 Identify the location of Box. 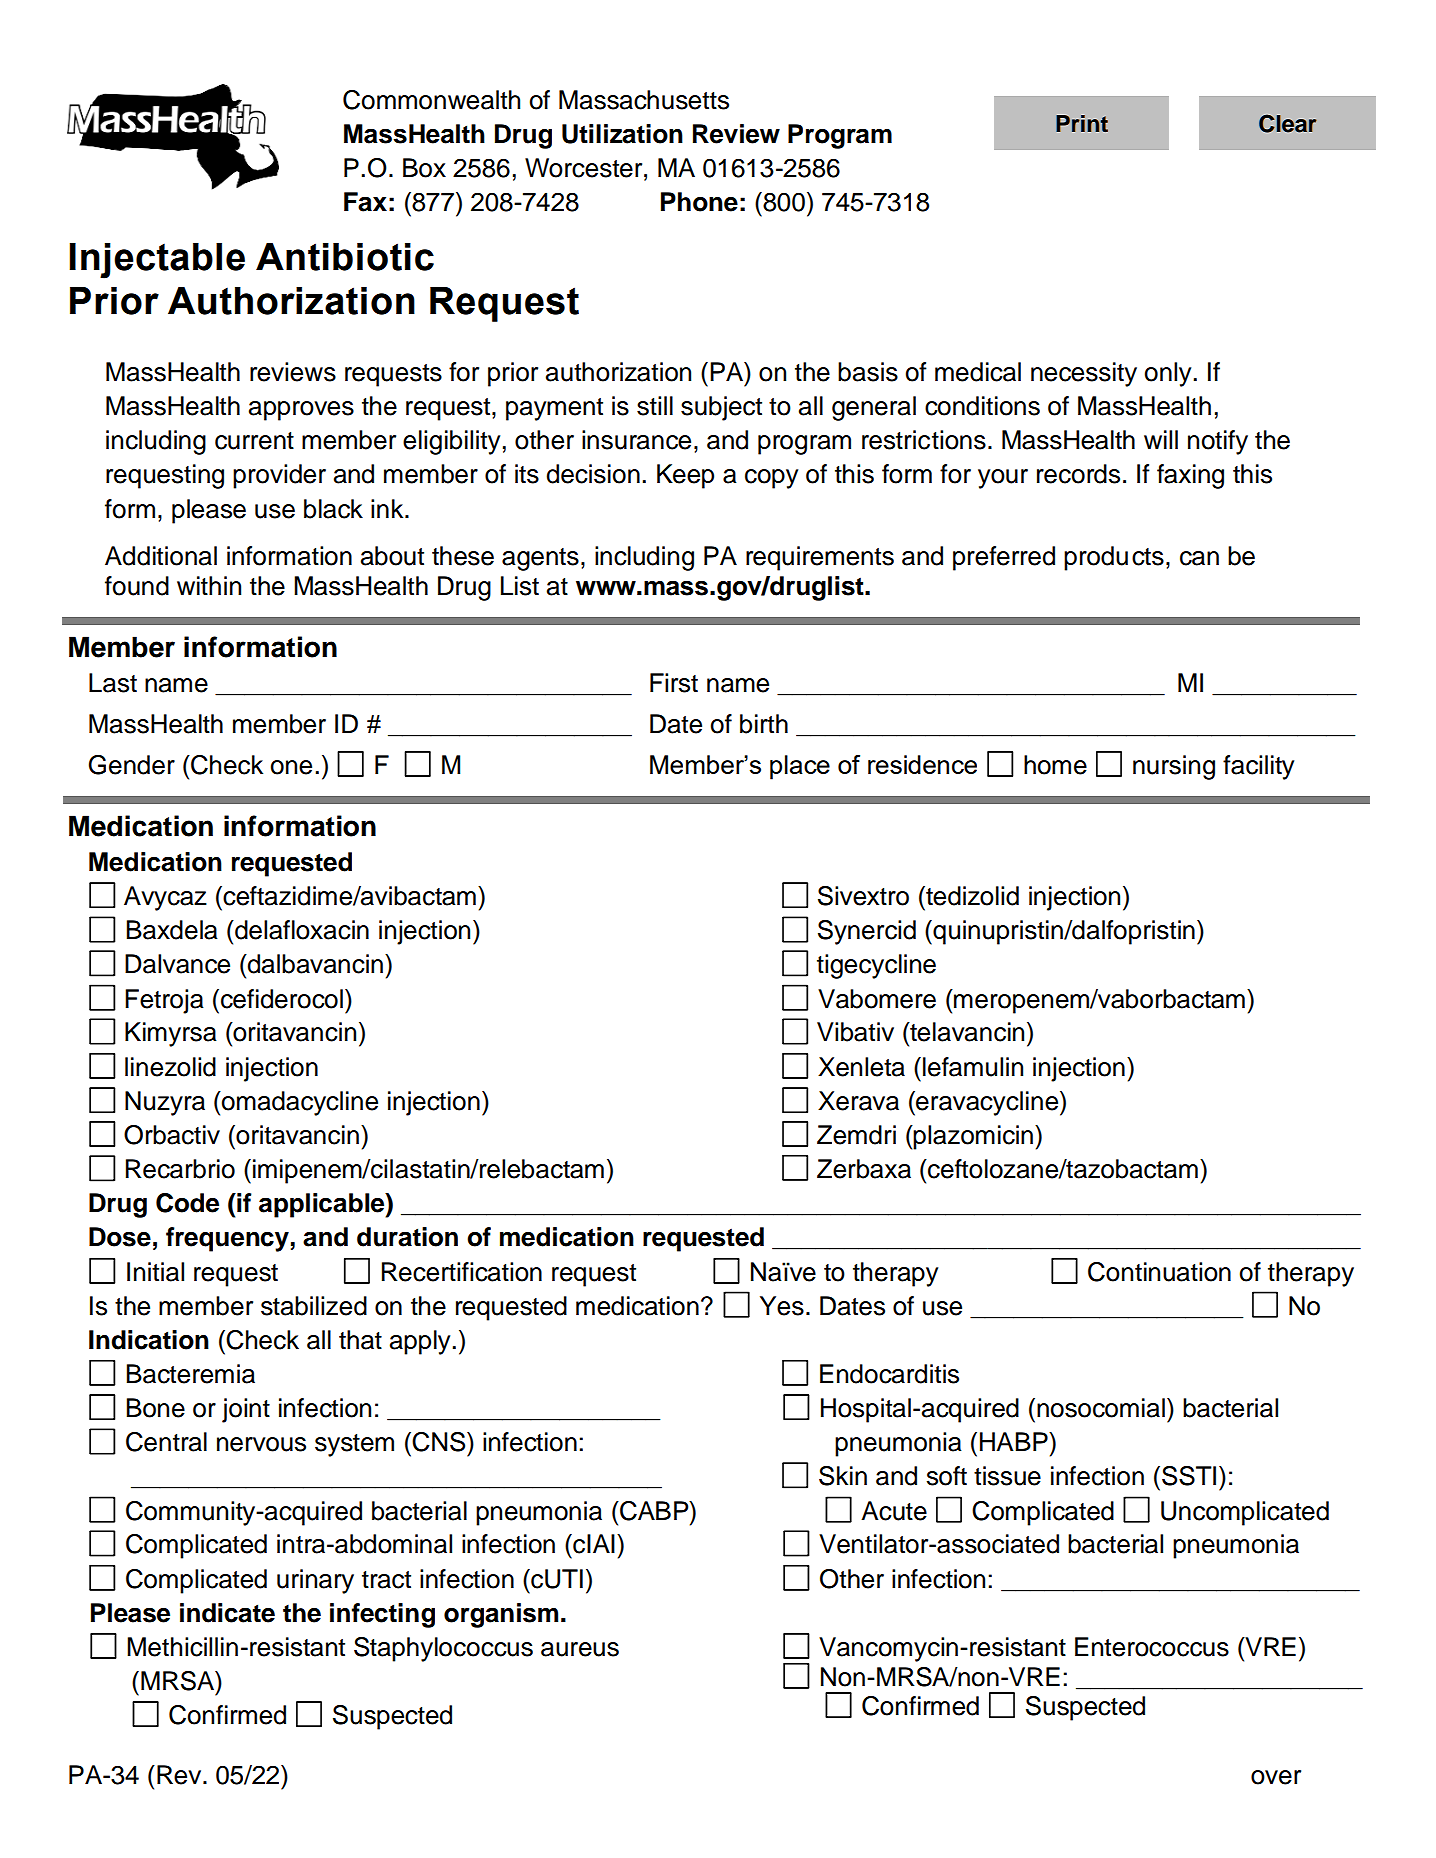
(424, 168).
